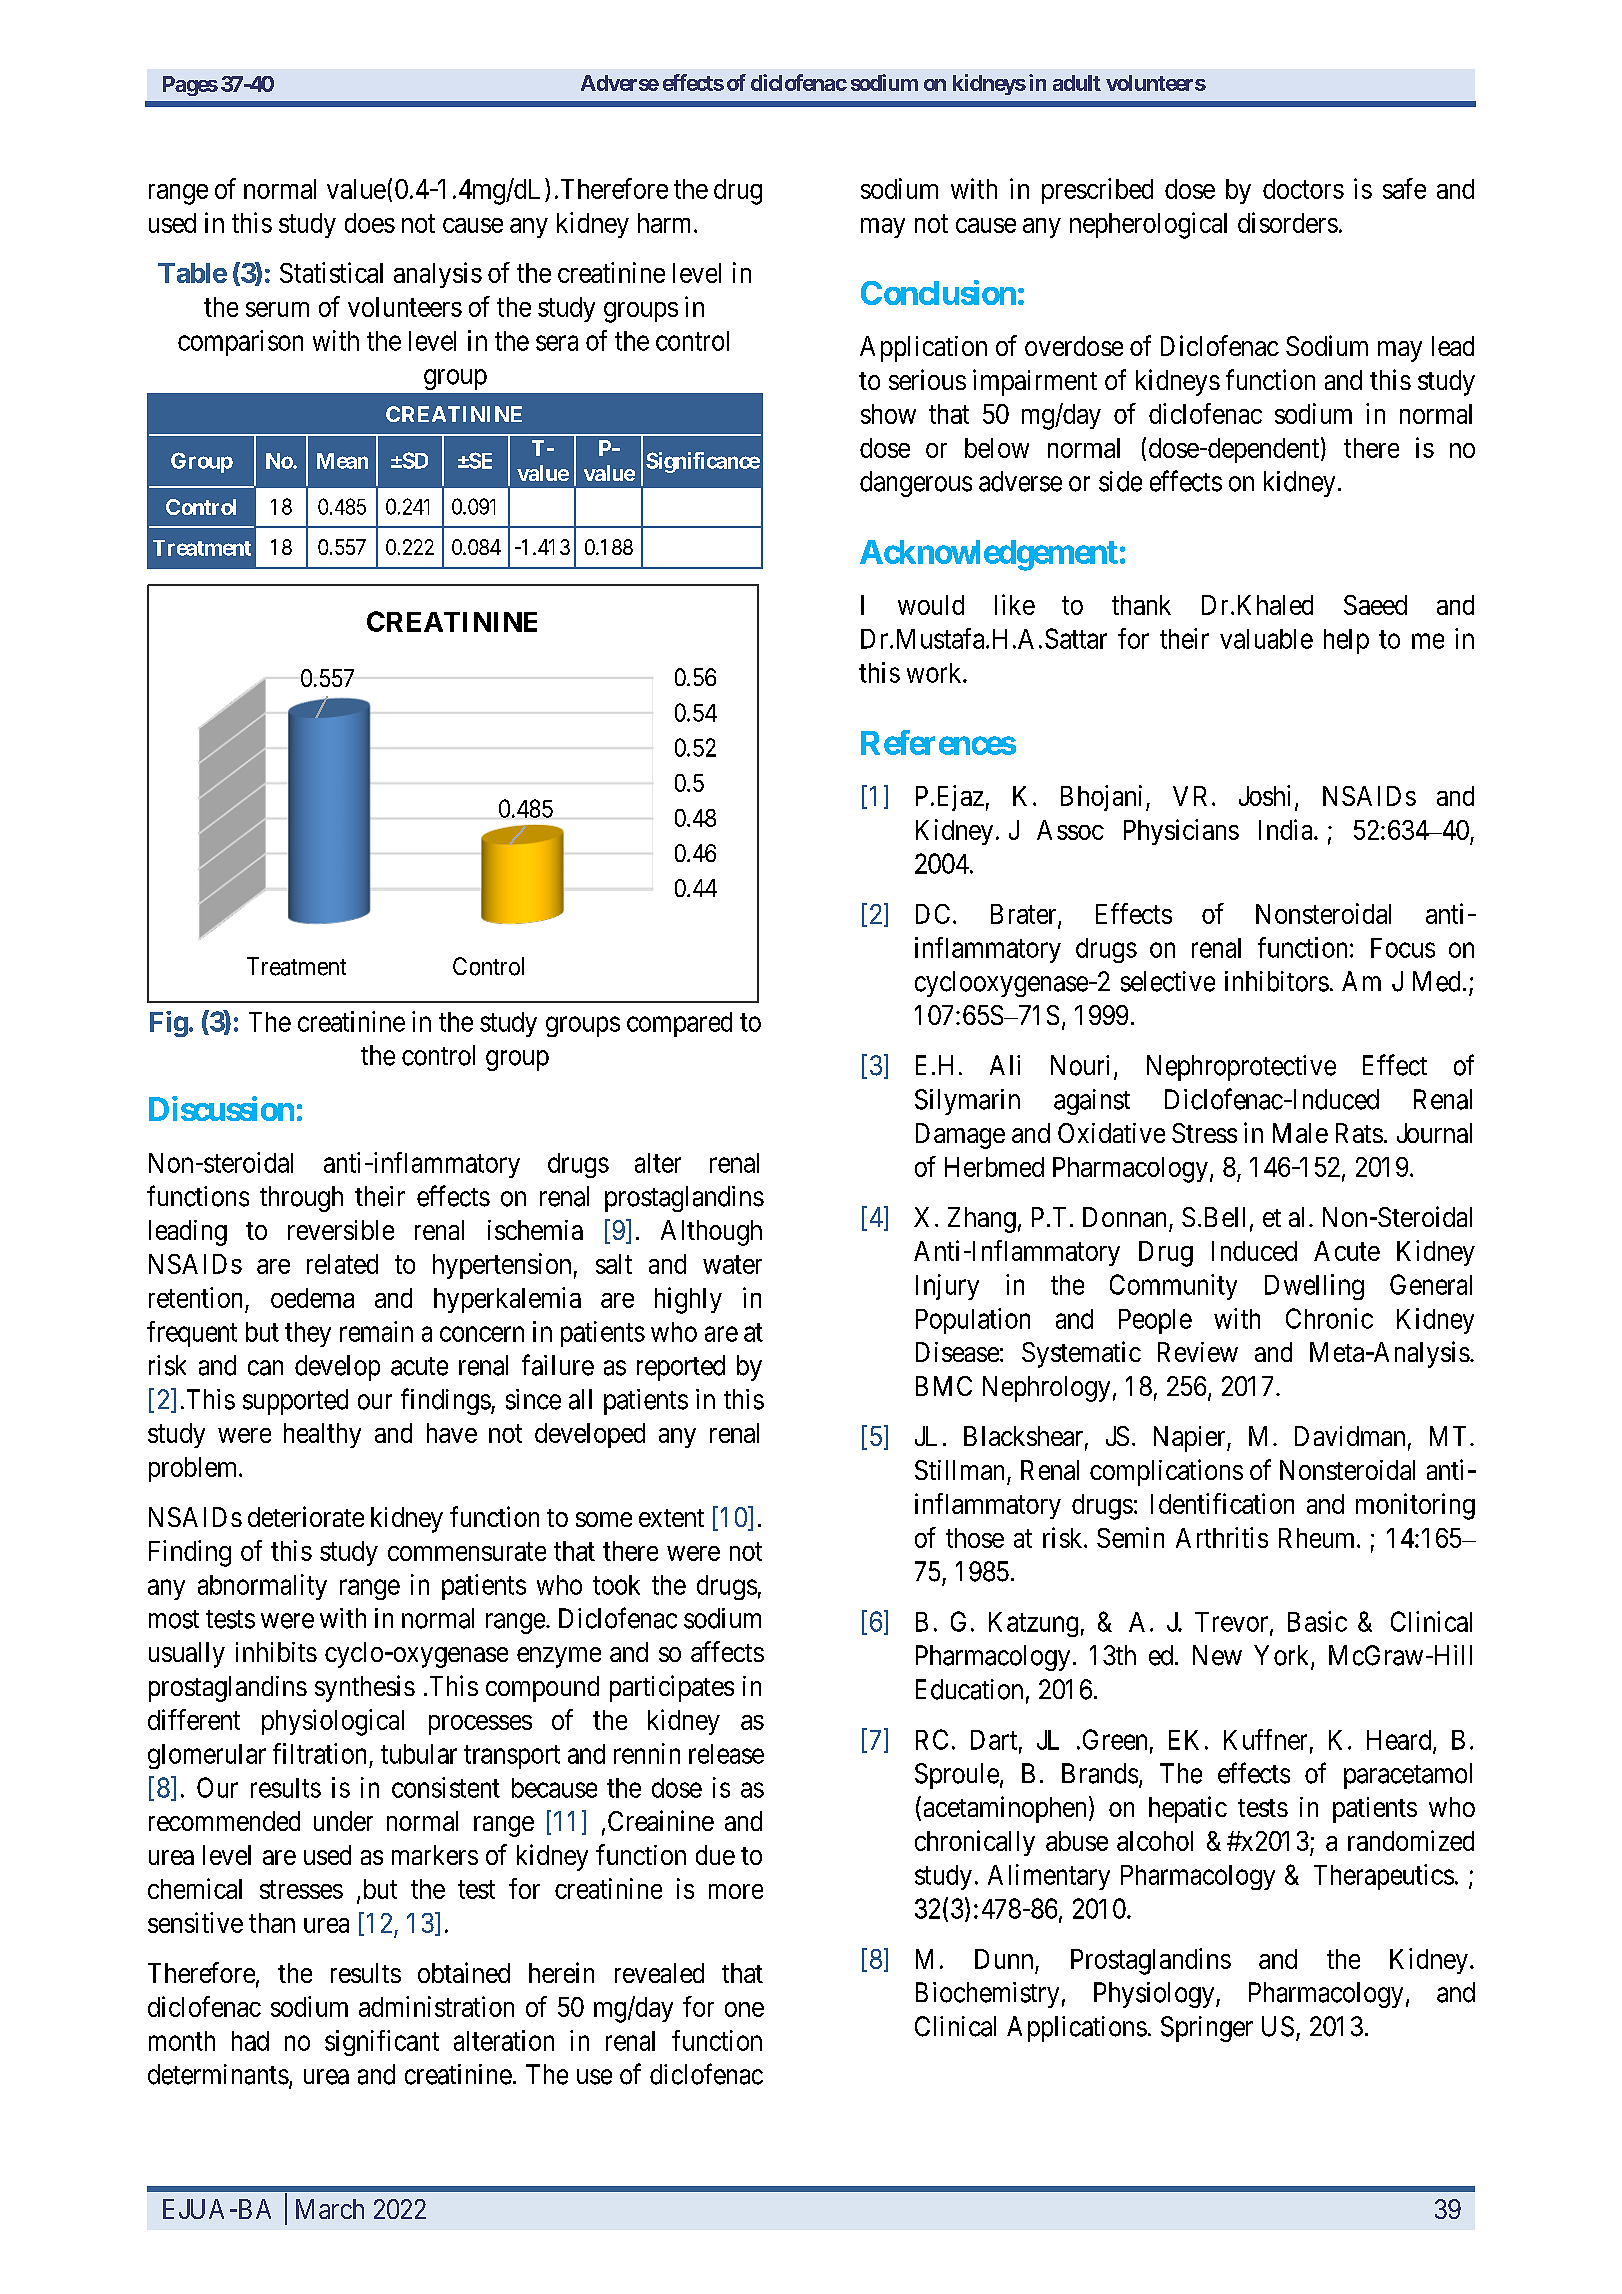  I want to click on extent, so click(671, 1518).
